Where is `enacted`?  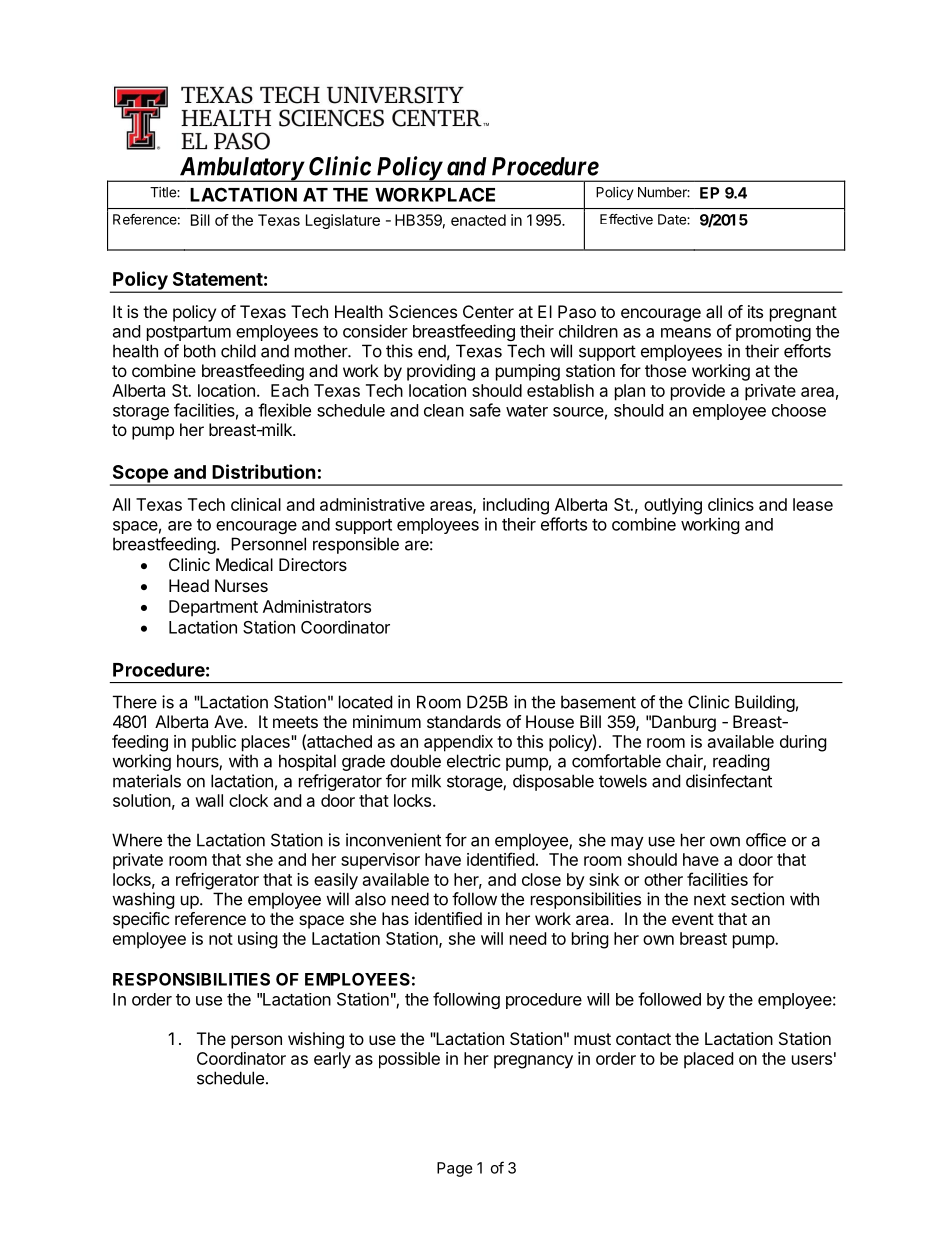 enacted is located at coordinates (478, 220).
